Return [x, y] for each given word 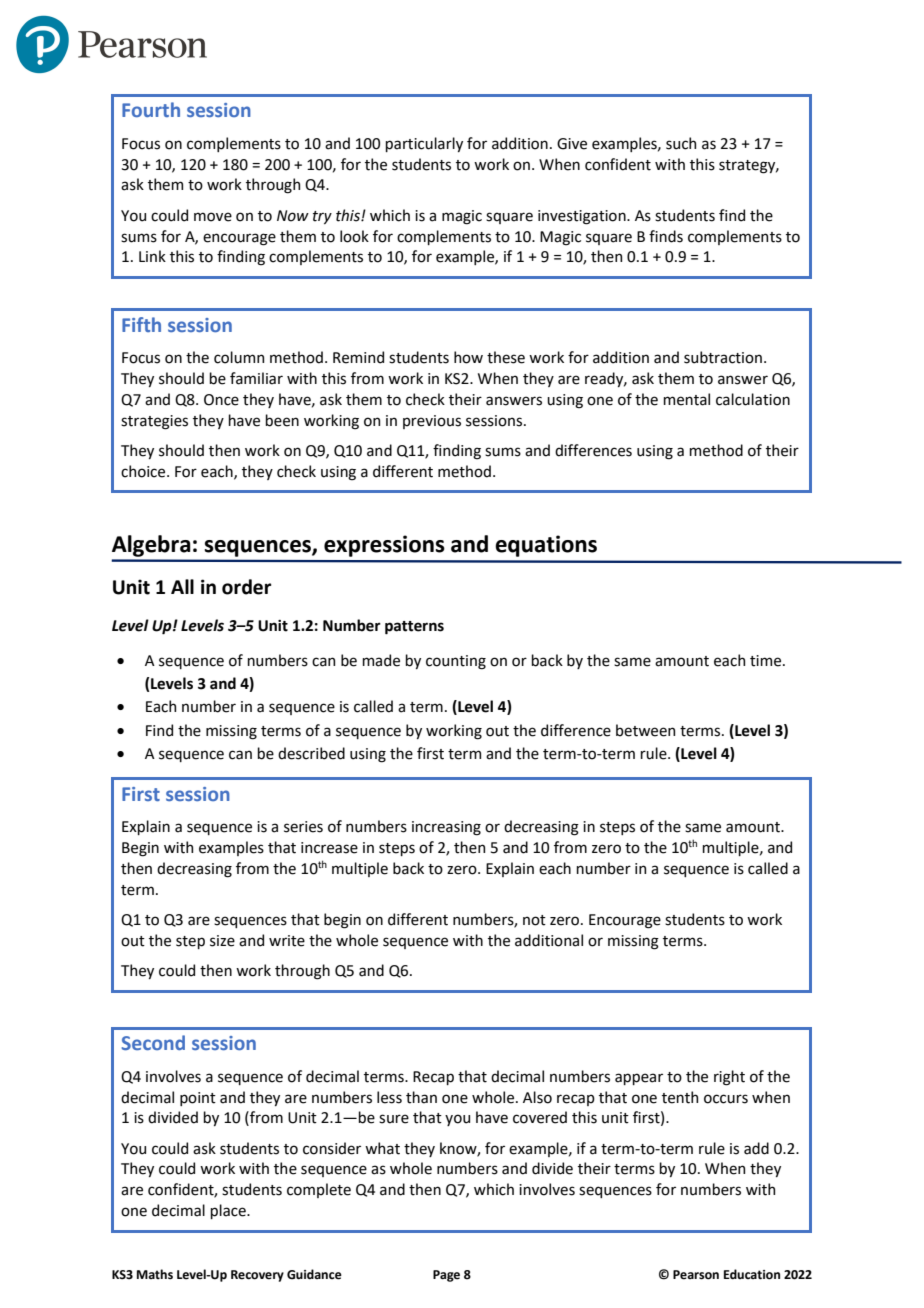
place [229, 1211]
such [681, 143]
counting [456, 662]
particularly [424, 144]
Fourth [151, 109]
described [311, 753]
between [645, 730]
